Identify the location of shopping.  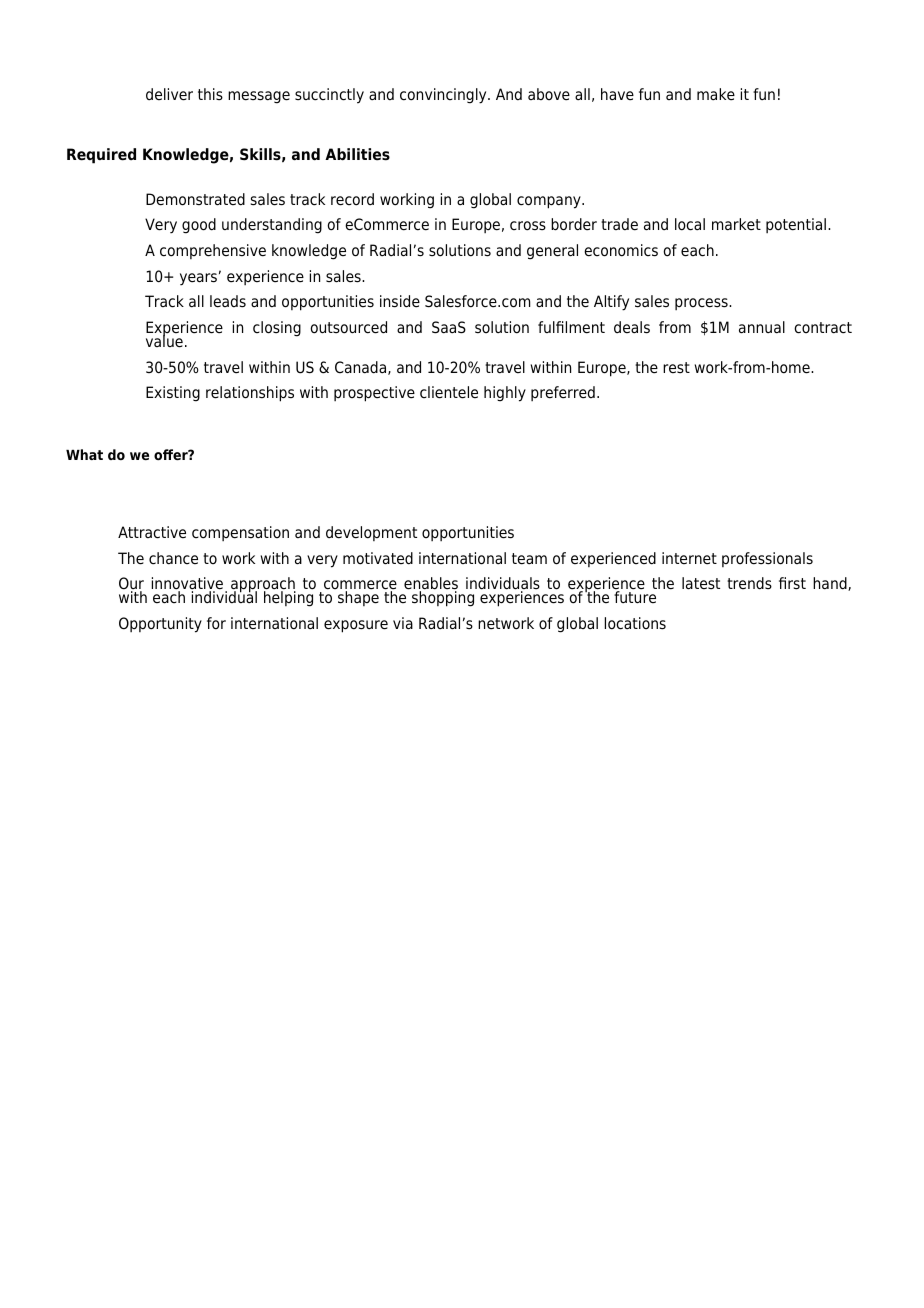
(443, 599).
